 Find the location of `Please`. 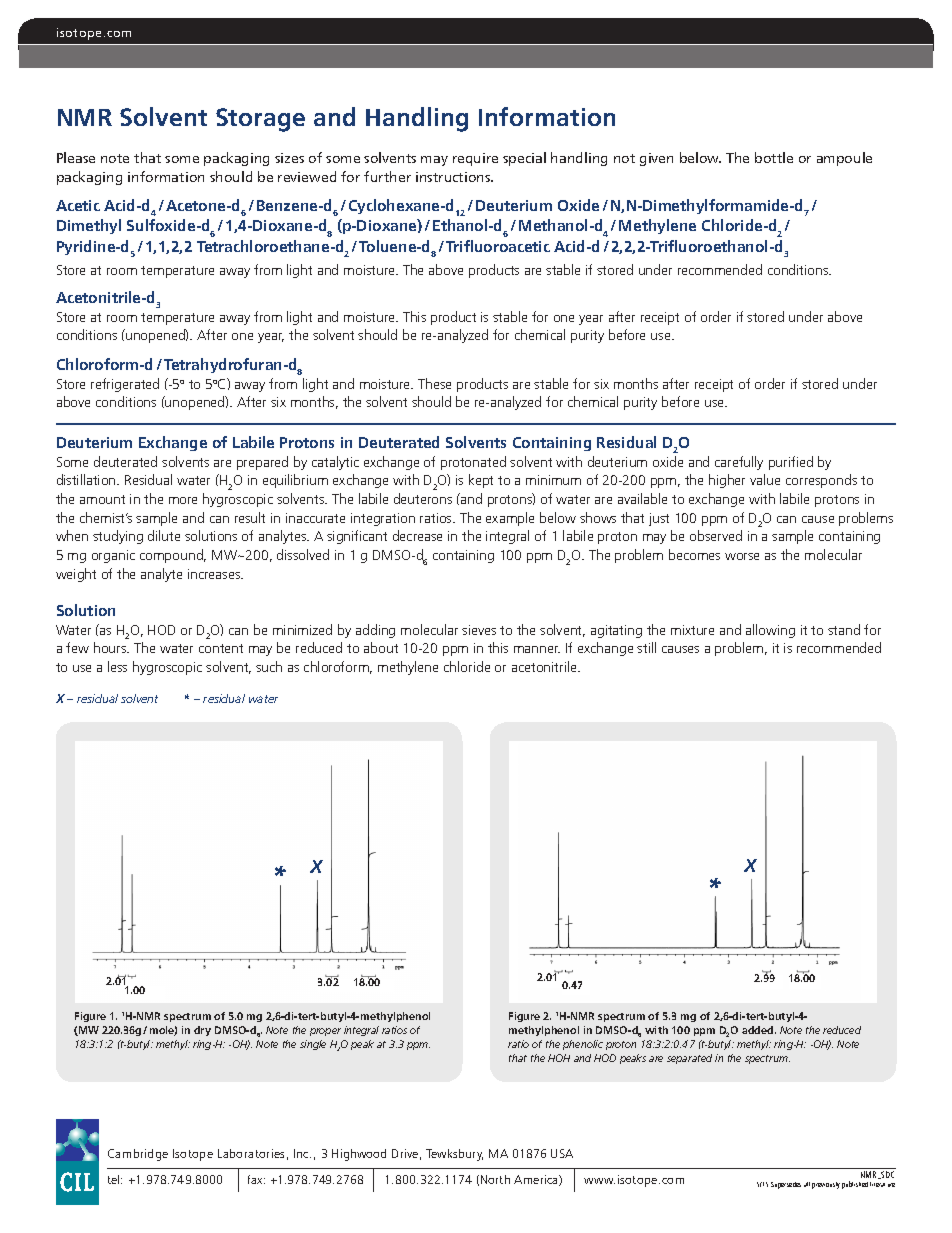

Please is located at coordinates (76, 157).
